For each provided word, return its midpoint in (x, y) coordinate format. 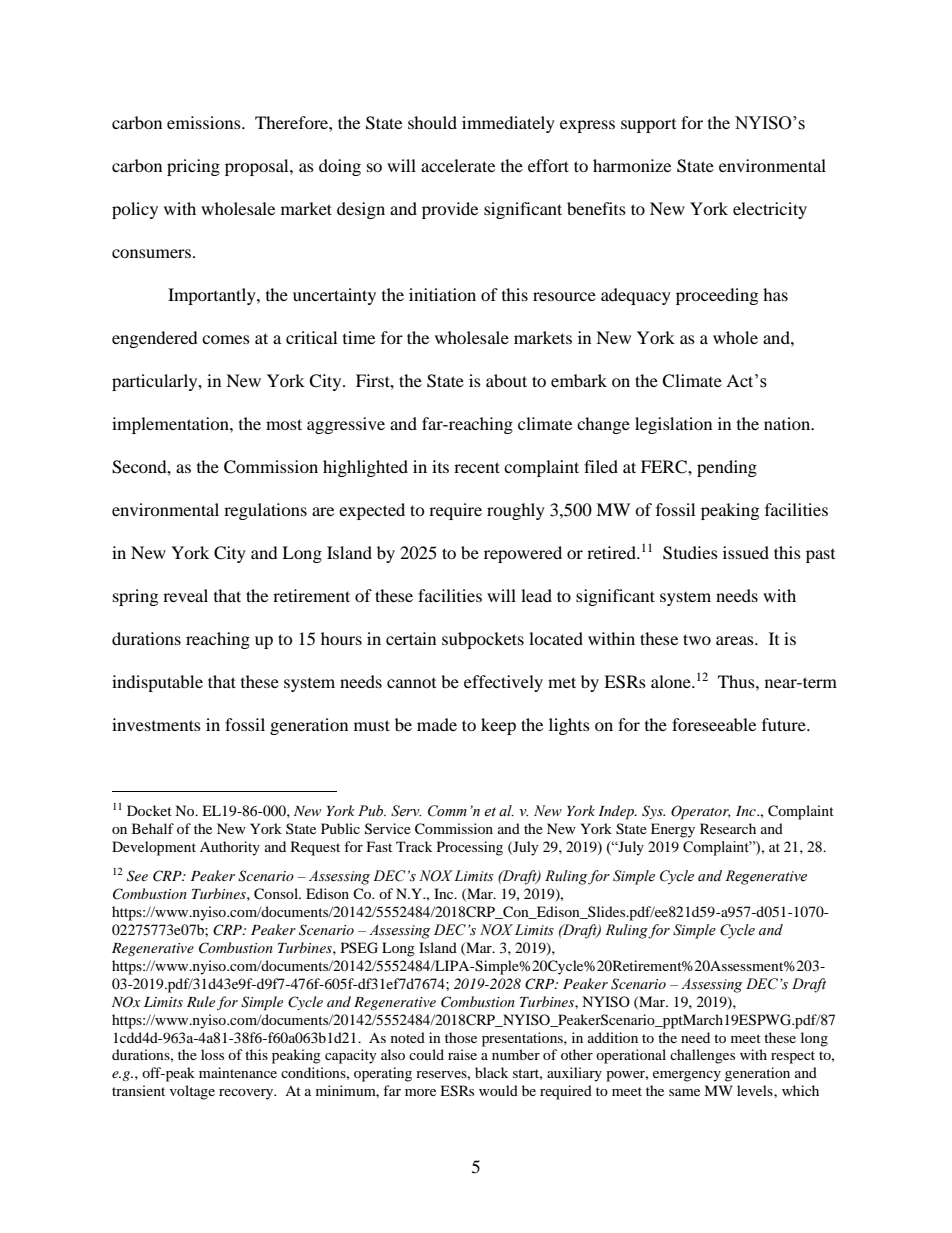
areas (736, 640)
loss (212, 1054)
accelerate (458, 165)
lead (536, 595)
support (648, 126)
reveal (185, 595)
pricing (193, 167)
